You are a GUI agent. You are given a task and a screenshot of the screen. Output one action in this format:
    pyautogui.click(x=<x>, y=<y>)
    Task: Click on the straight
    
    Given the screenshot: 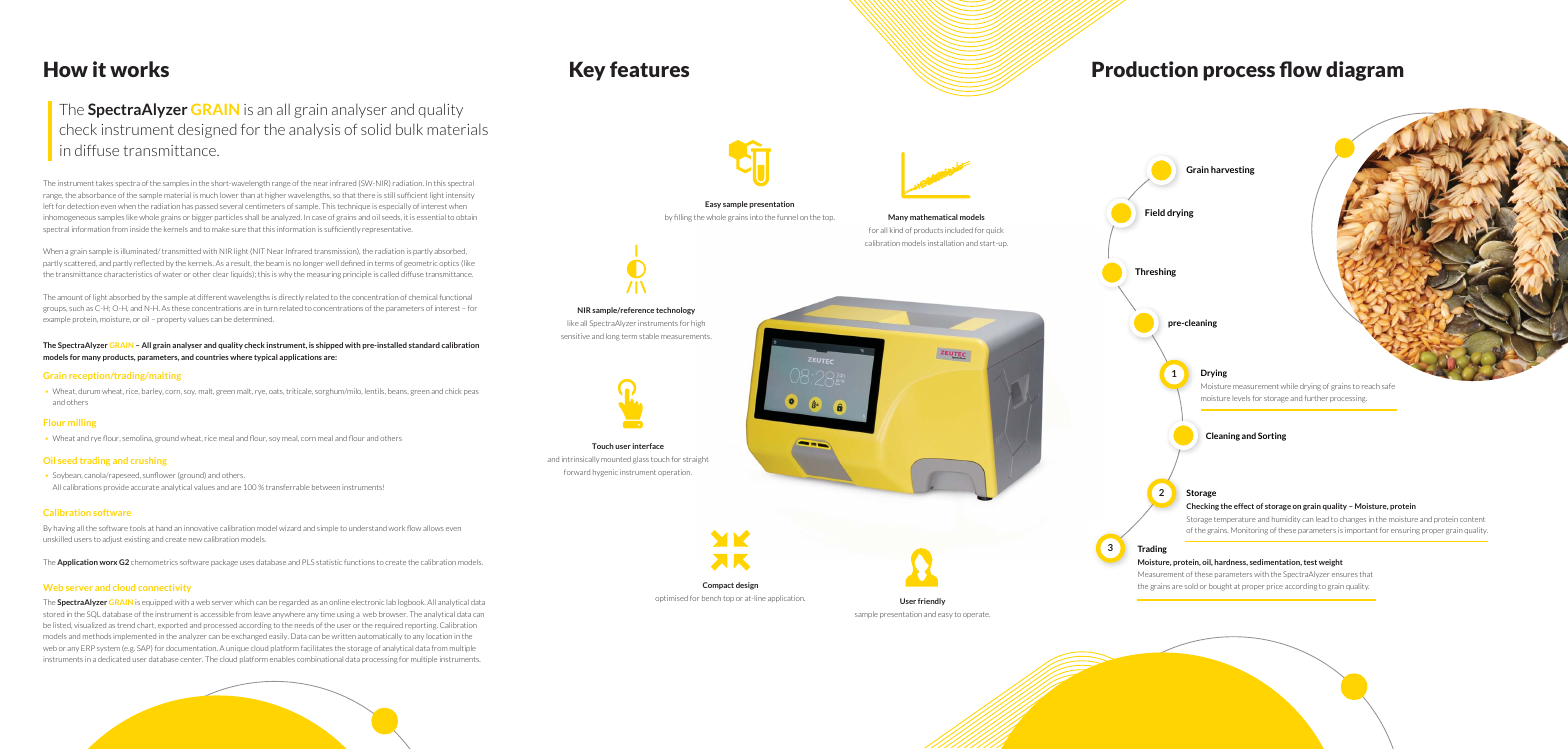 What is the action you would take?
    pyautogui.click(x=695, y=460)
